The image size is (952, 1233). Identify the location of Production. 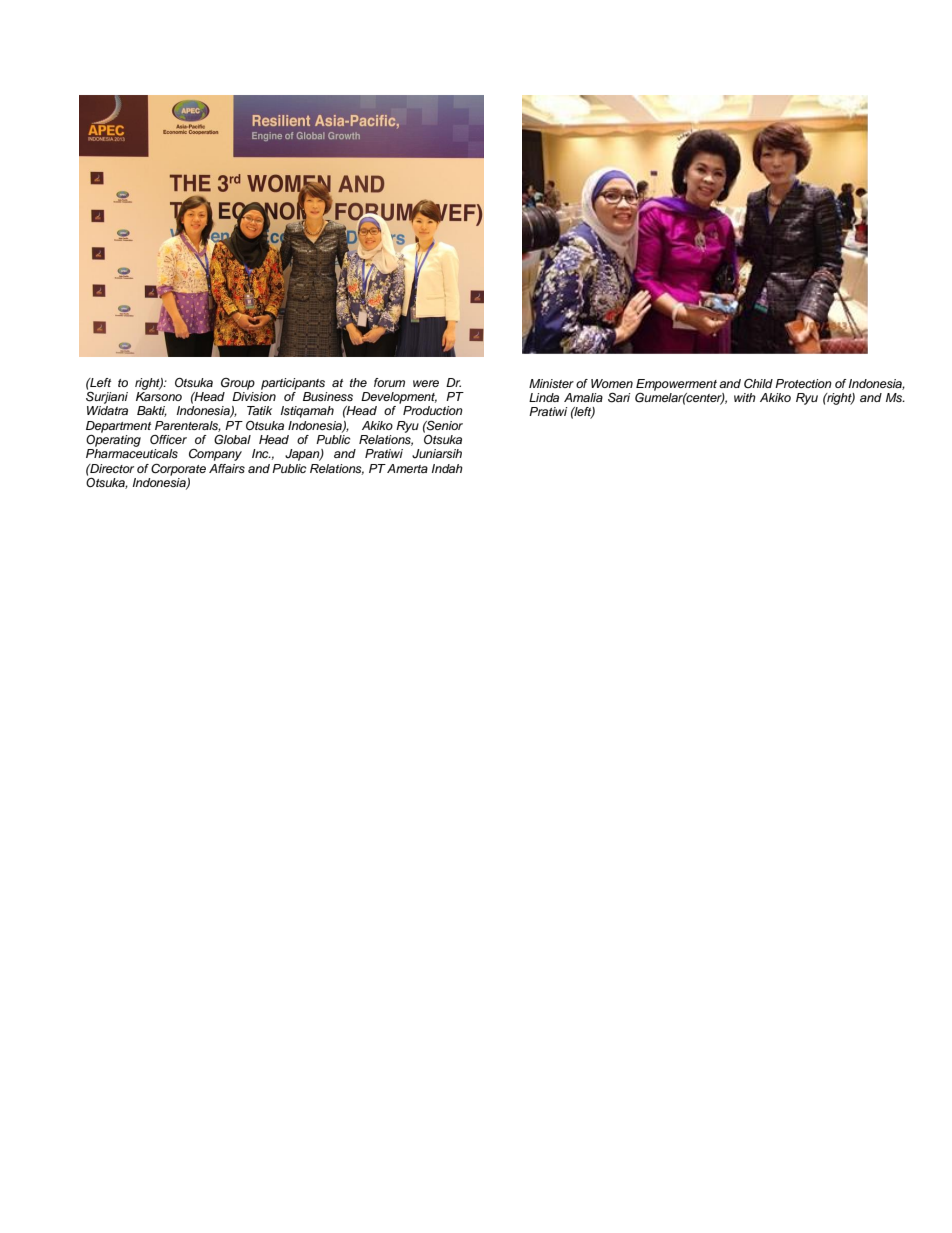
(433, 410).
